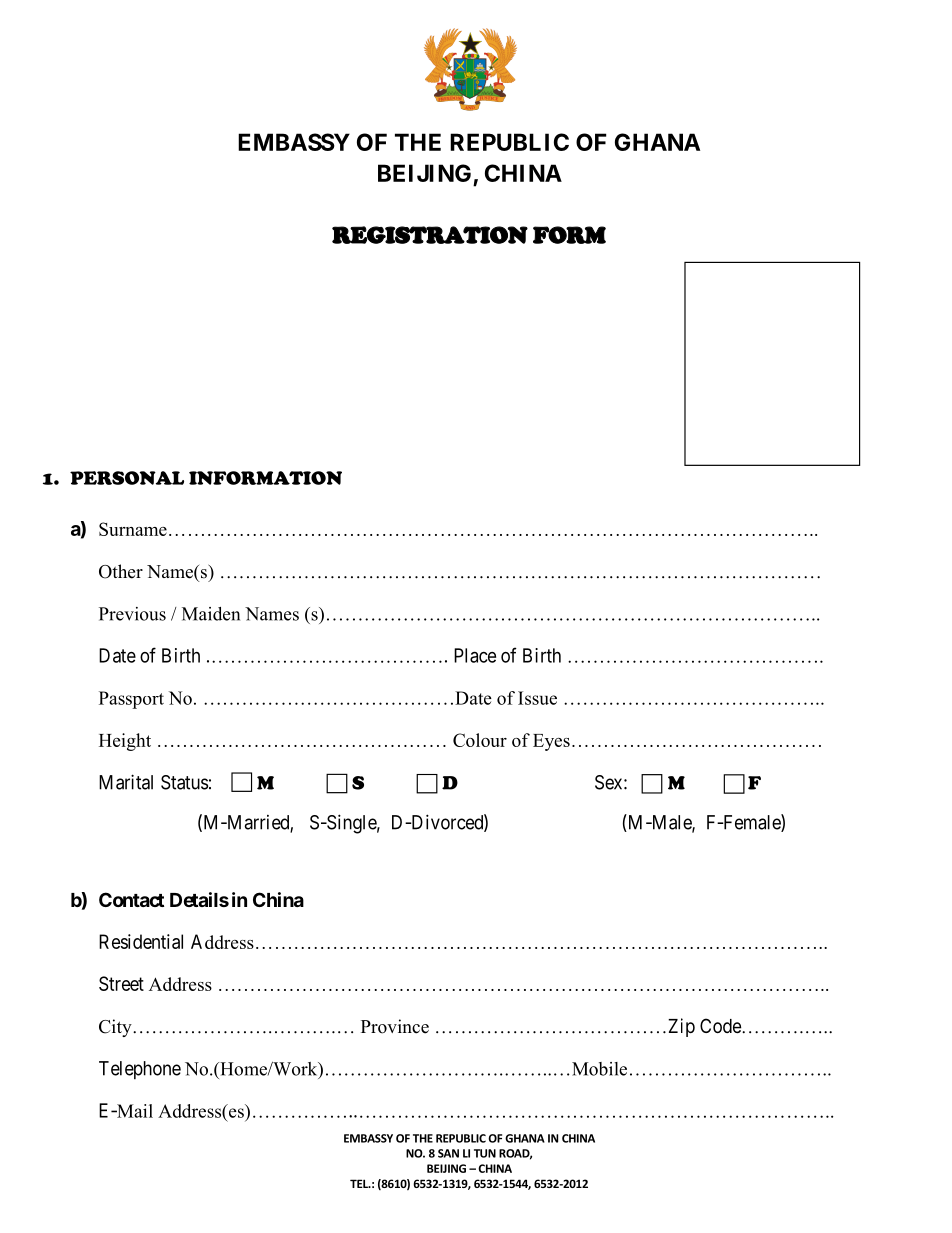  Describe the element at coordinates (184, 782) in the page. I see `Status` at that location.
